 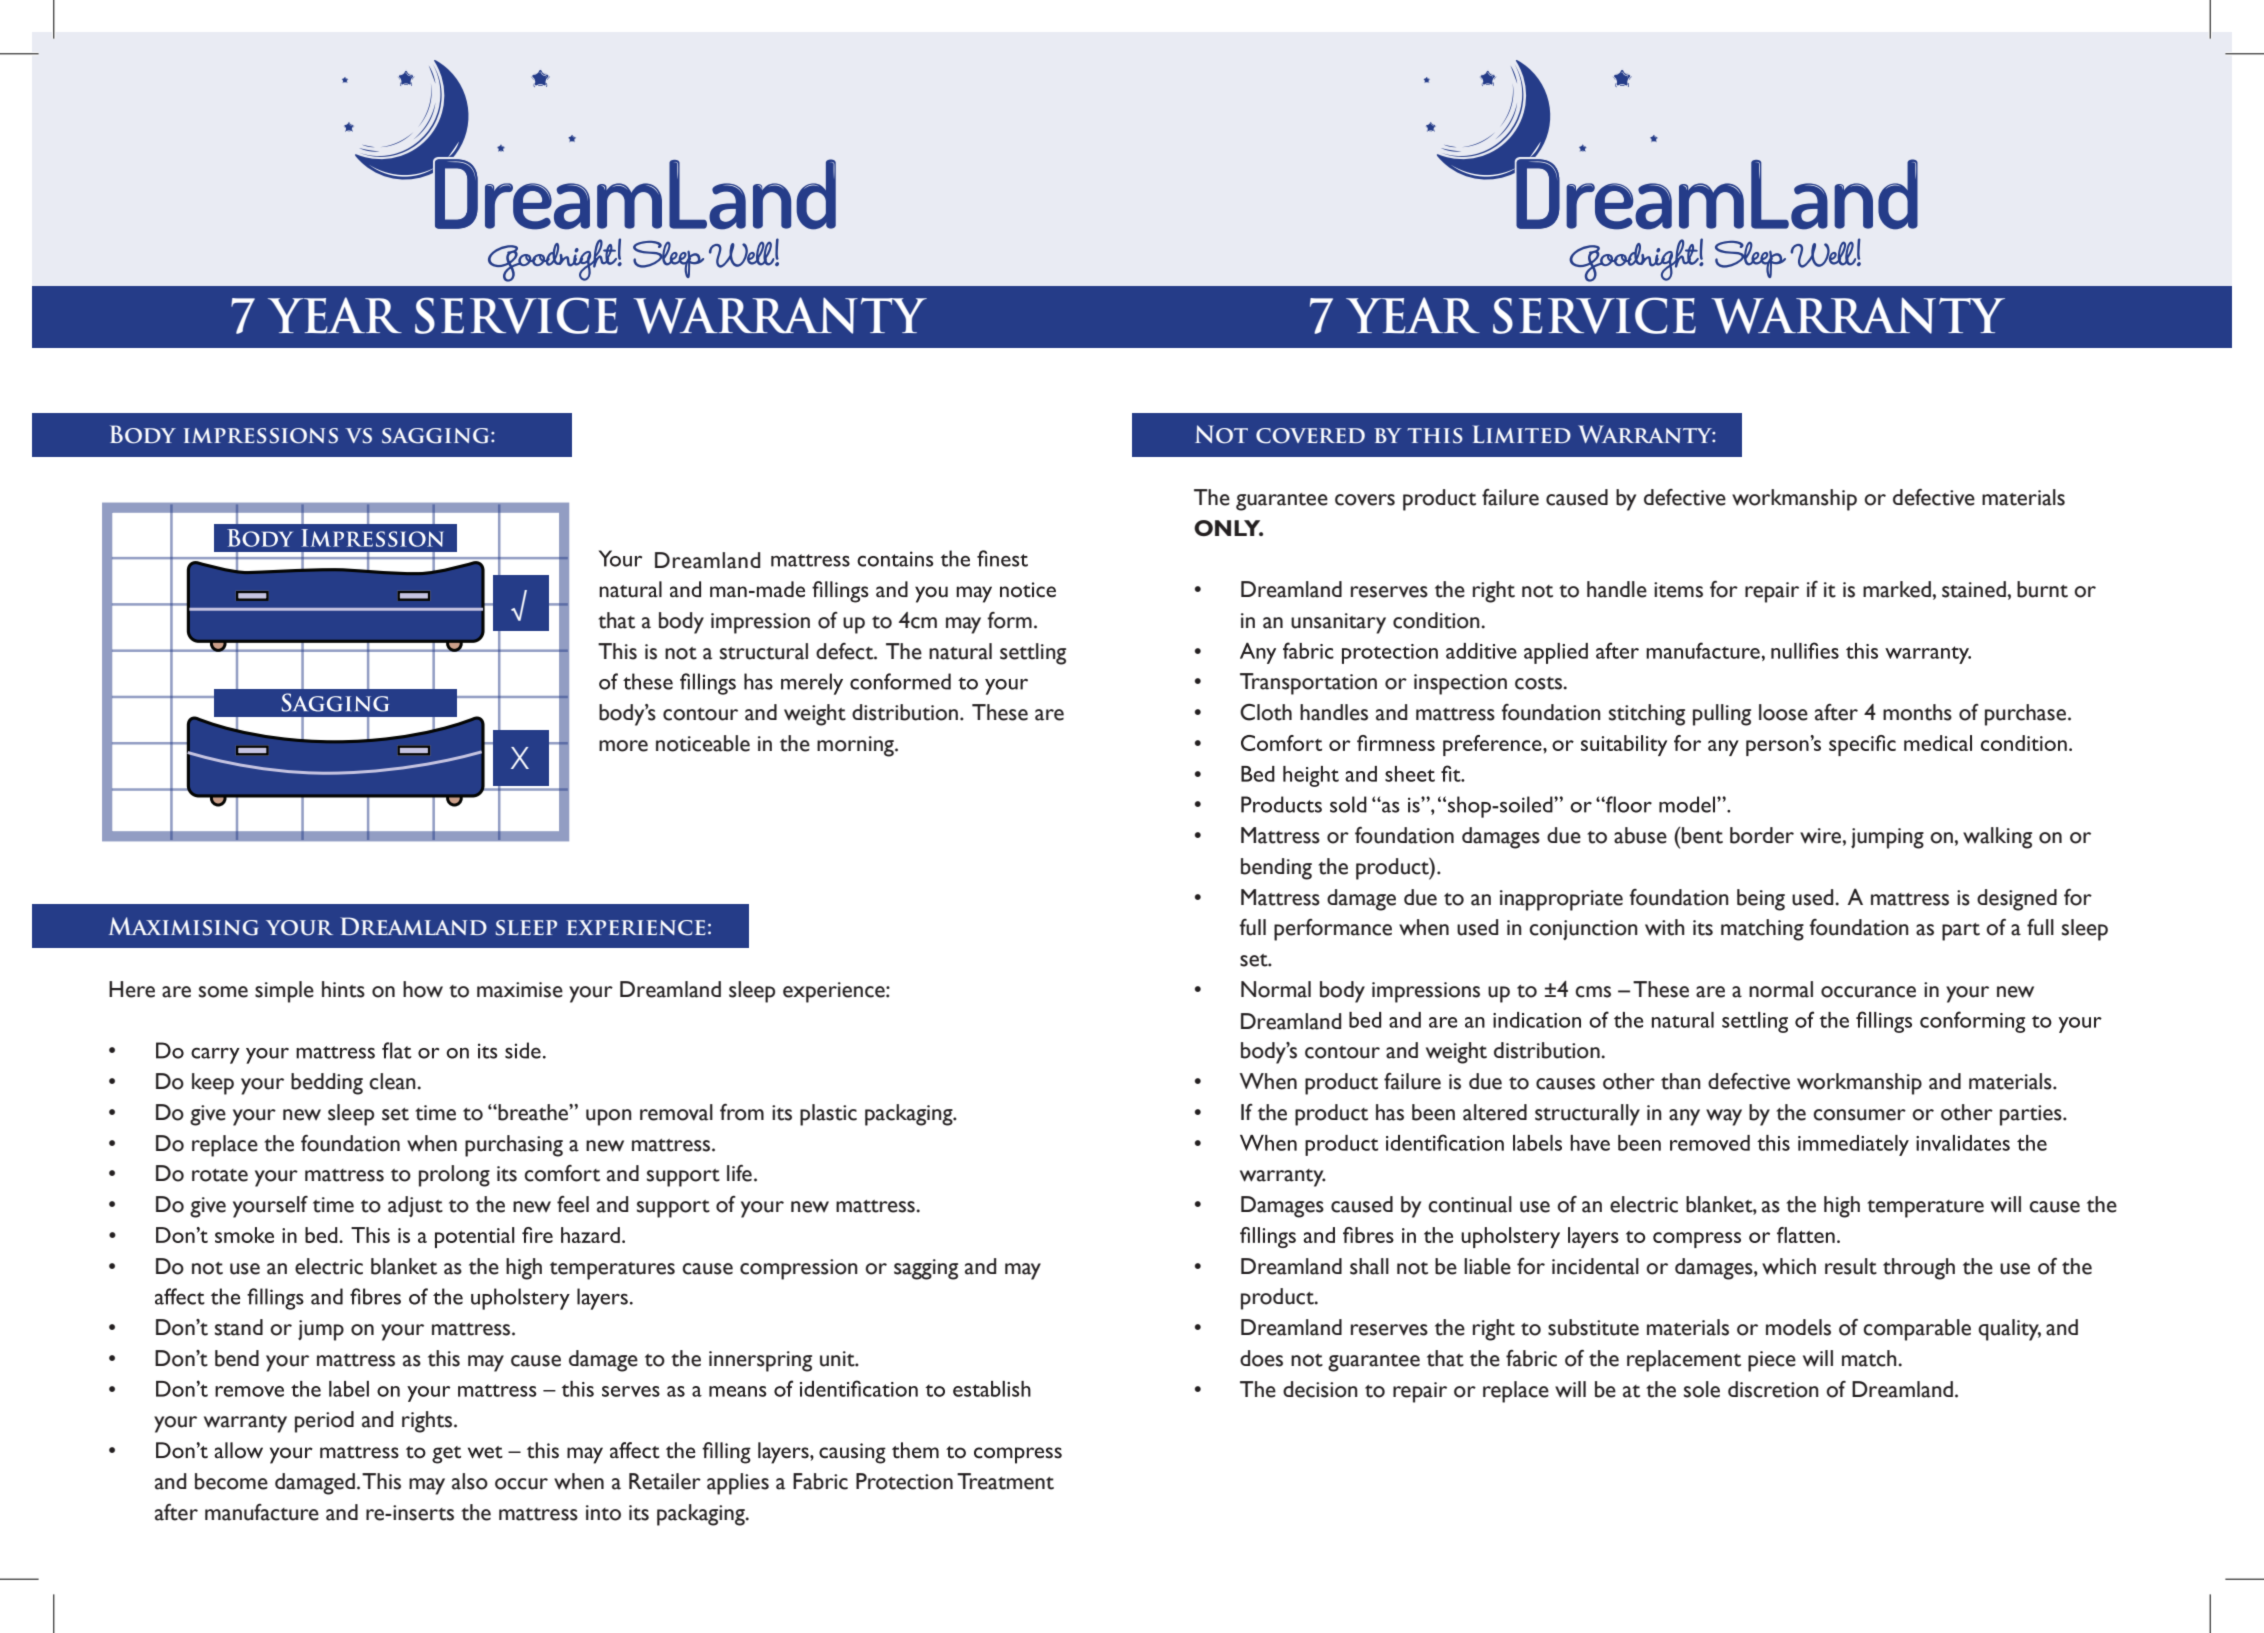 What do you see at coordinates (1783, 712) in the document?
I see `loose` at bounding box center [1783, 712].
